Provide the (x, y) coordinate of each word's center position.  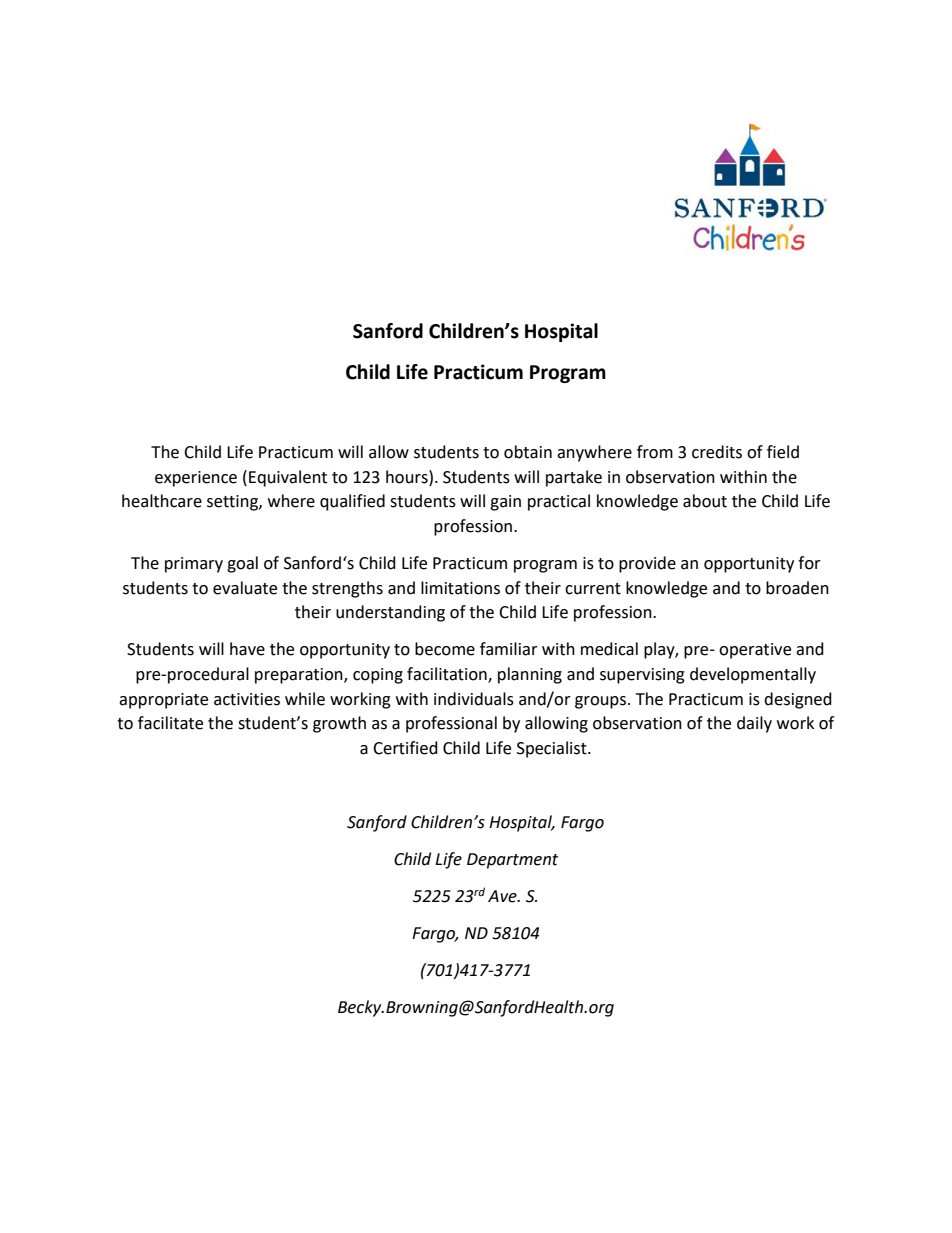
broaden (797, 588)
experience (196, 479)
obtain (528, 452)
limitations (460, 588)
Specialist (553, 749)
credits (717, 452)
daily (754, 724)
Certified (405, 748)
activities (247, 699)
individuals (474, 699)
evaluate (245, 588)
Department (512, 861)
